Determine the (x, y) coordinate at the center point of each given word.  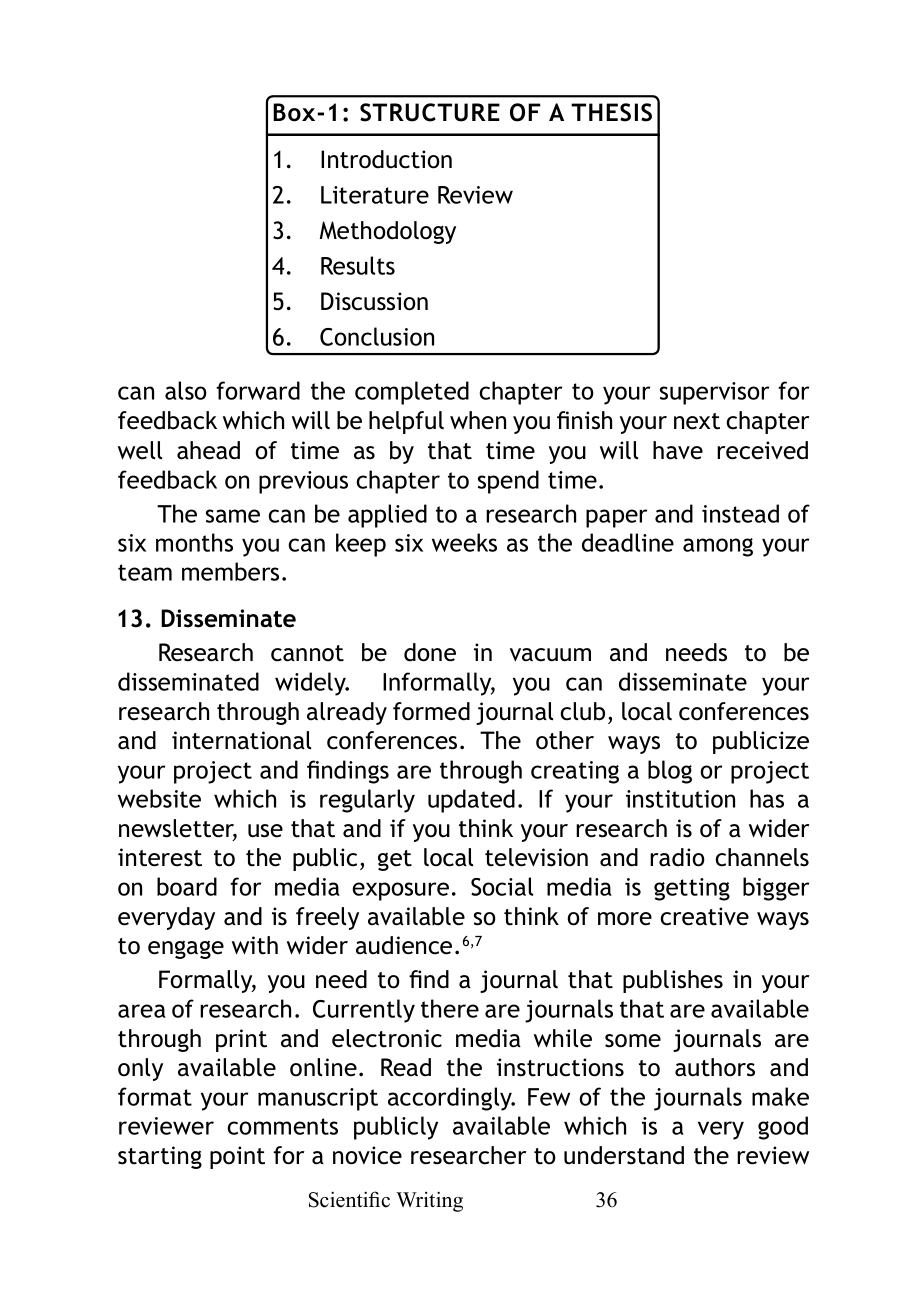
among (718, 547)
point (237, 1157)
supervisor (714, 393)
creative (704, 916)
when (478, 420)
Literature (375, 195)
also (186, 390)
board (187, 886)
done (430, 652)
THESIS (611, 112)
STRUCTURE (430, 112)
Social (502, 886)
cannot (307, 653)
